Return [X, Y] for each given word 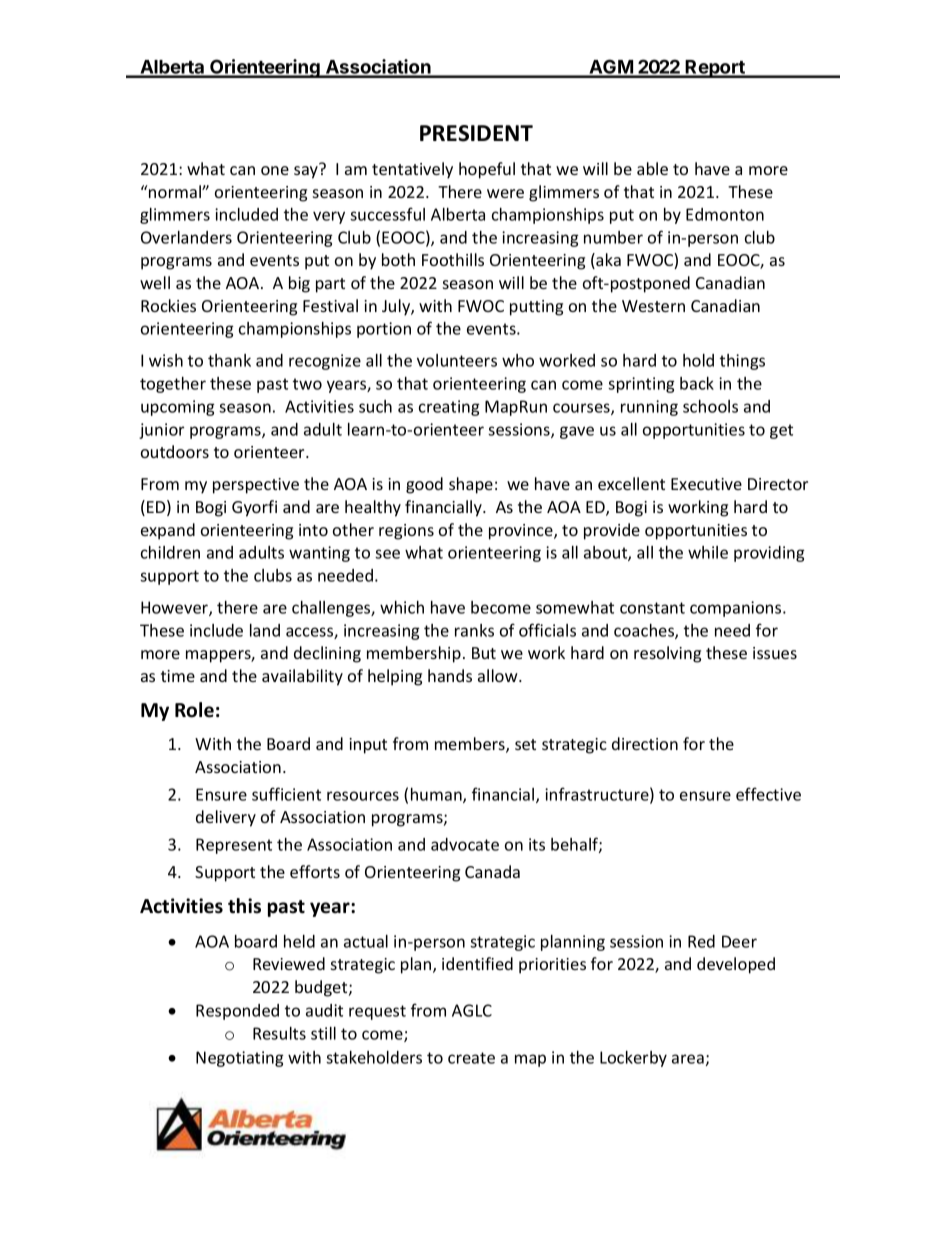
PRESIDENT [476, 133]
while [708, 552]
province [522, 532]
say [307, 171]
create [471, 1058]
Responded [237, 1012]
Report [715, 69]
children [170, 552]
